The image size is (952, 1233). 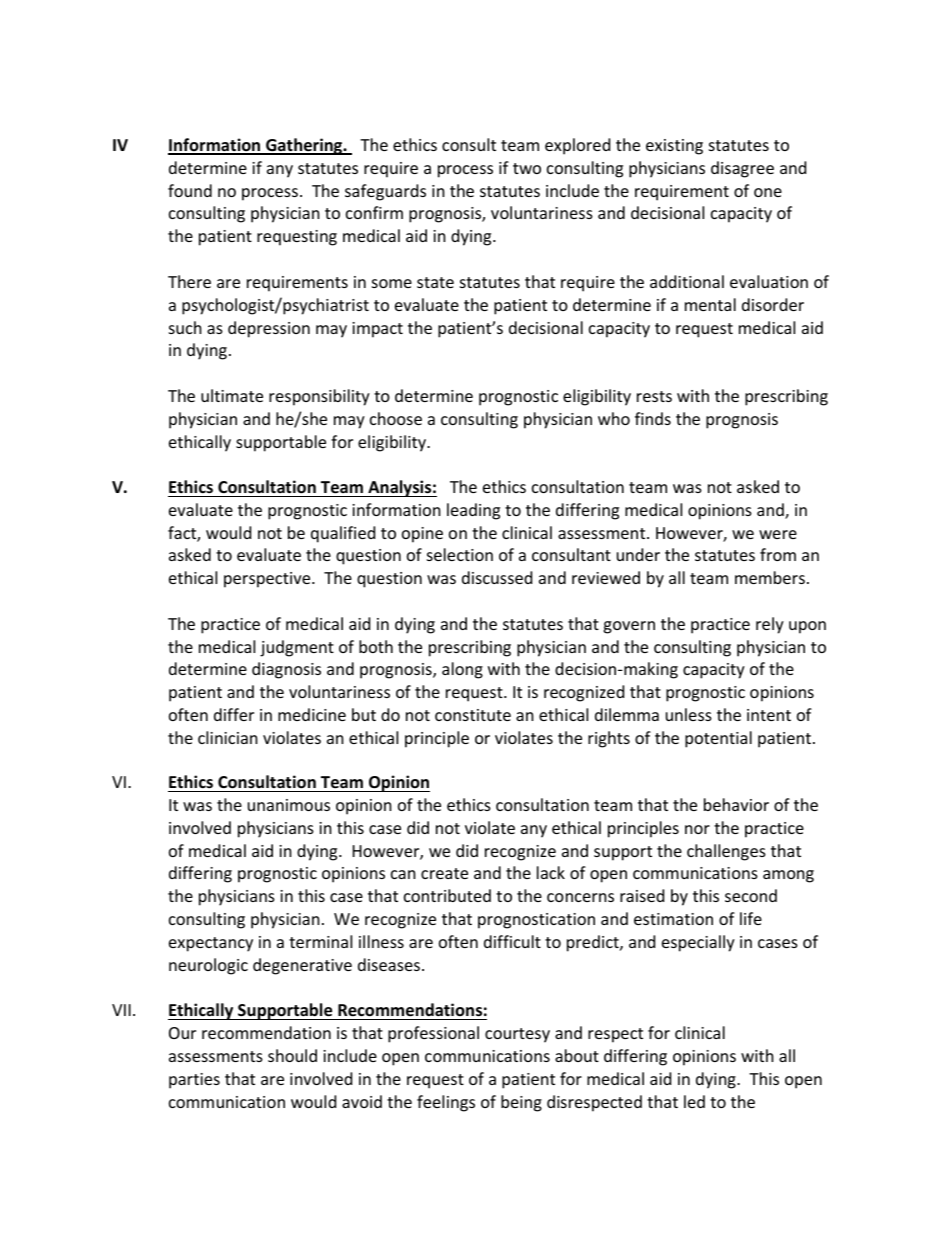 I want to click on feelings, so click(x=446, y=1103).
